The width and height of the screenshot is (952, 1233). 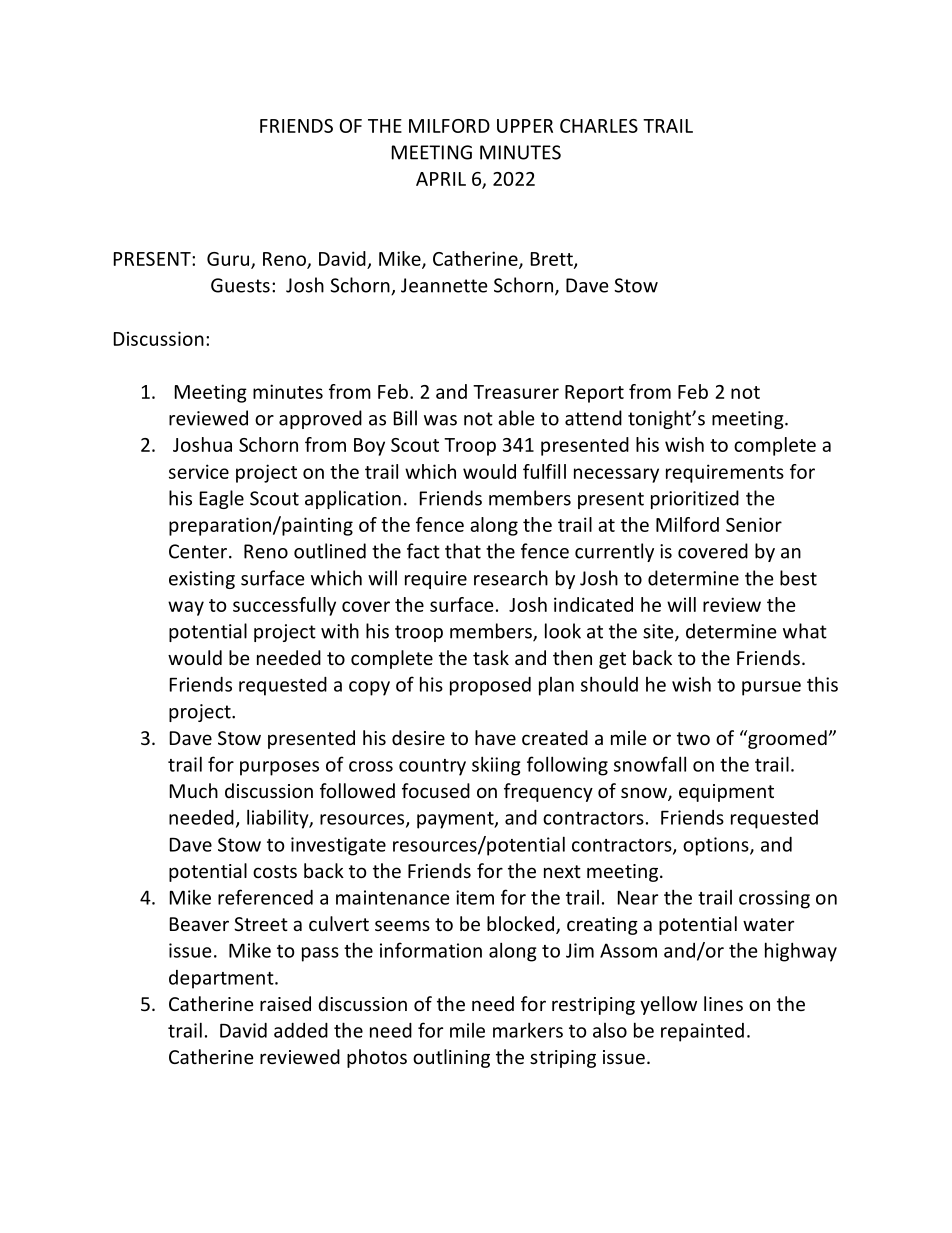 What do you see at coordinates (786, 739) in the screenshot?
I see `groomed` at bounding box center [786, 739].
